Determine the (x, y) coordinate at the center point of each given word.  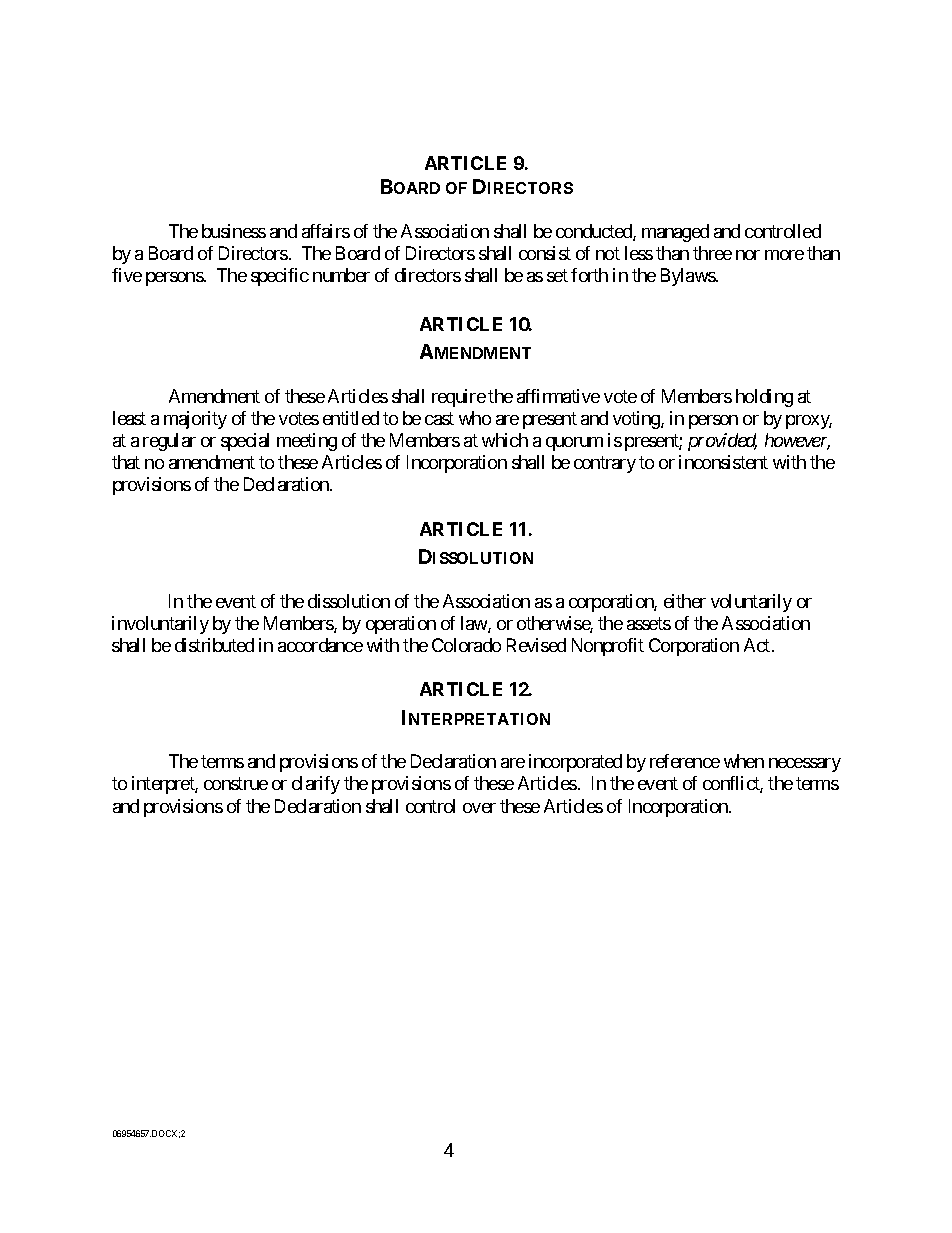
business (234, 231)
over (479, 808)
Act (758, 645)
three (712, 253)
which (505, 440)
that (126, 462)
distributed (214, 645)
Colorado (466, 645)
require (459, 398)
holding (764, 398)
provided (722, 442)
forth (589, 275)
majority (195, 420)
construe (236, 784)
